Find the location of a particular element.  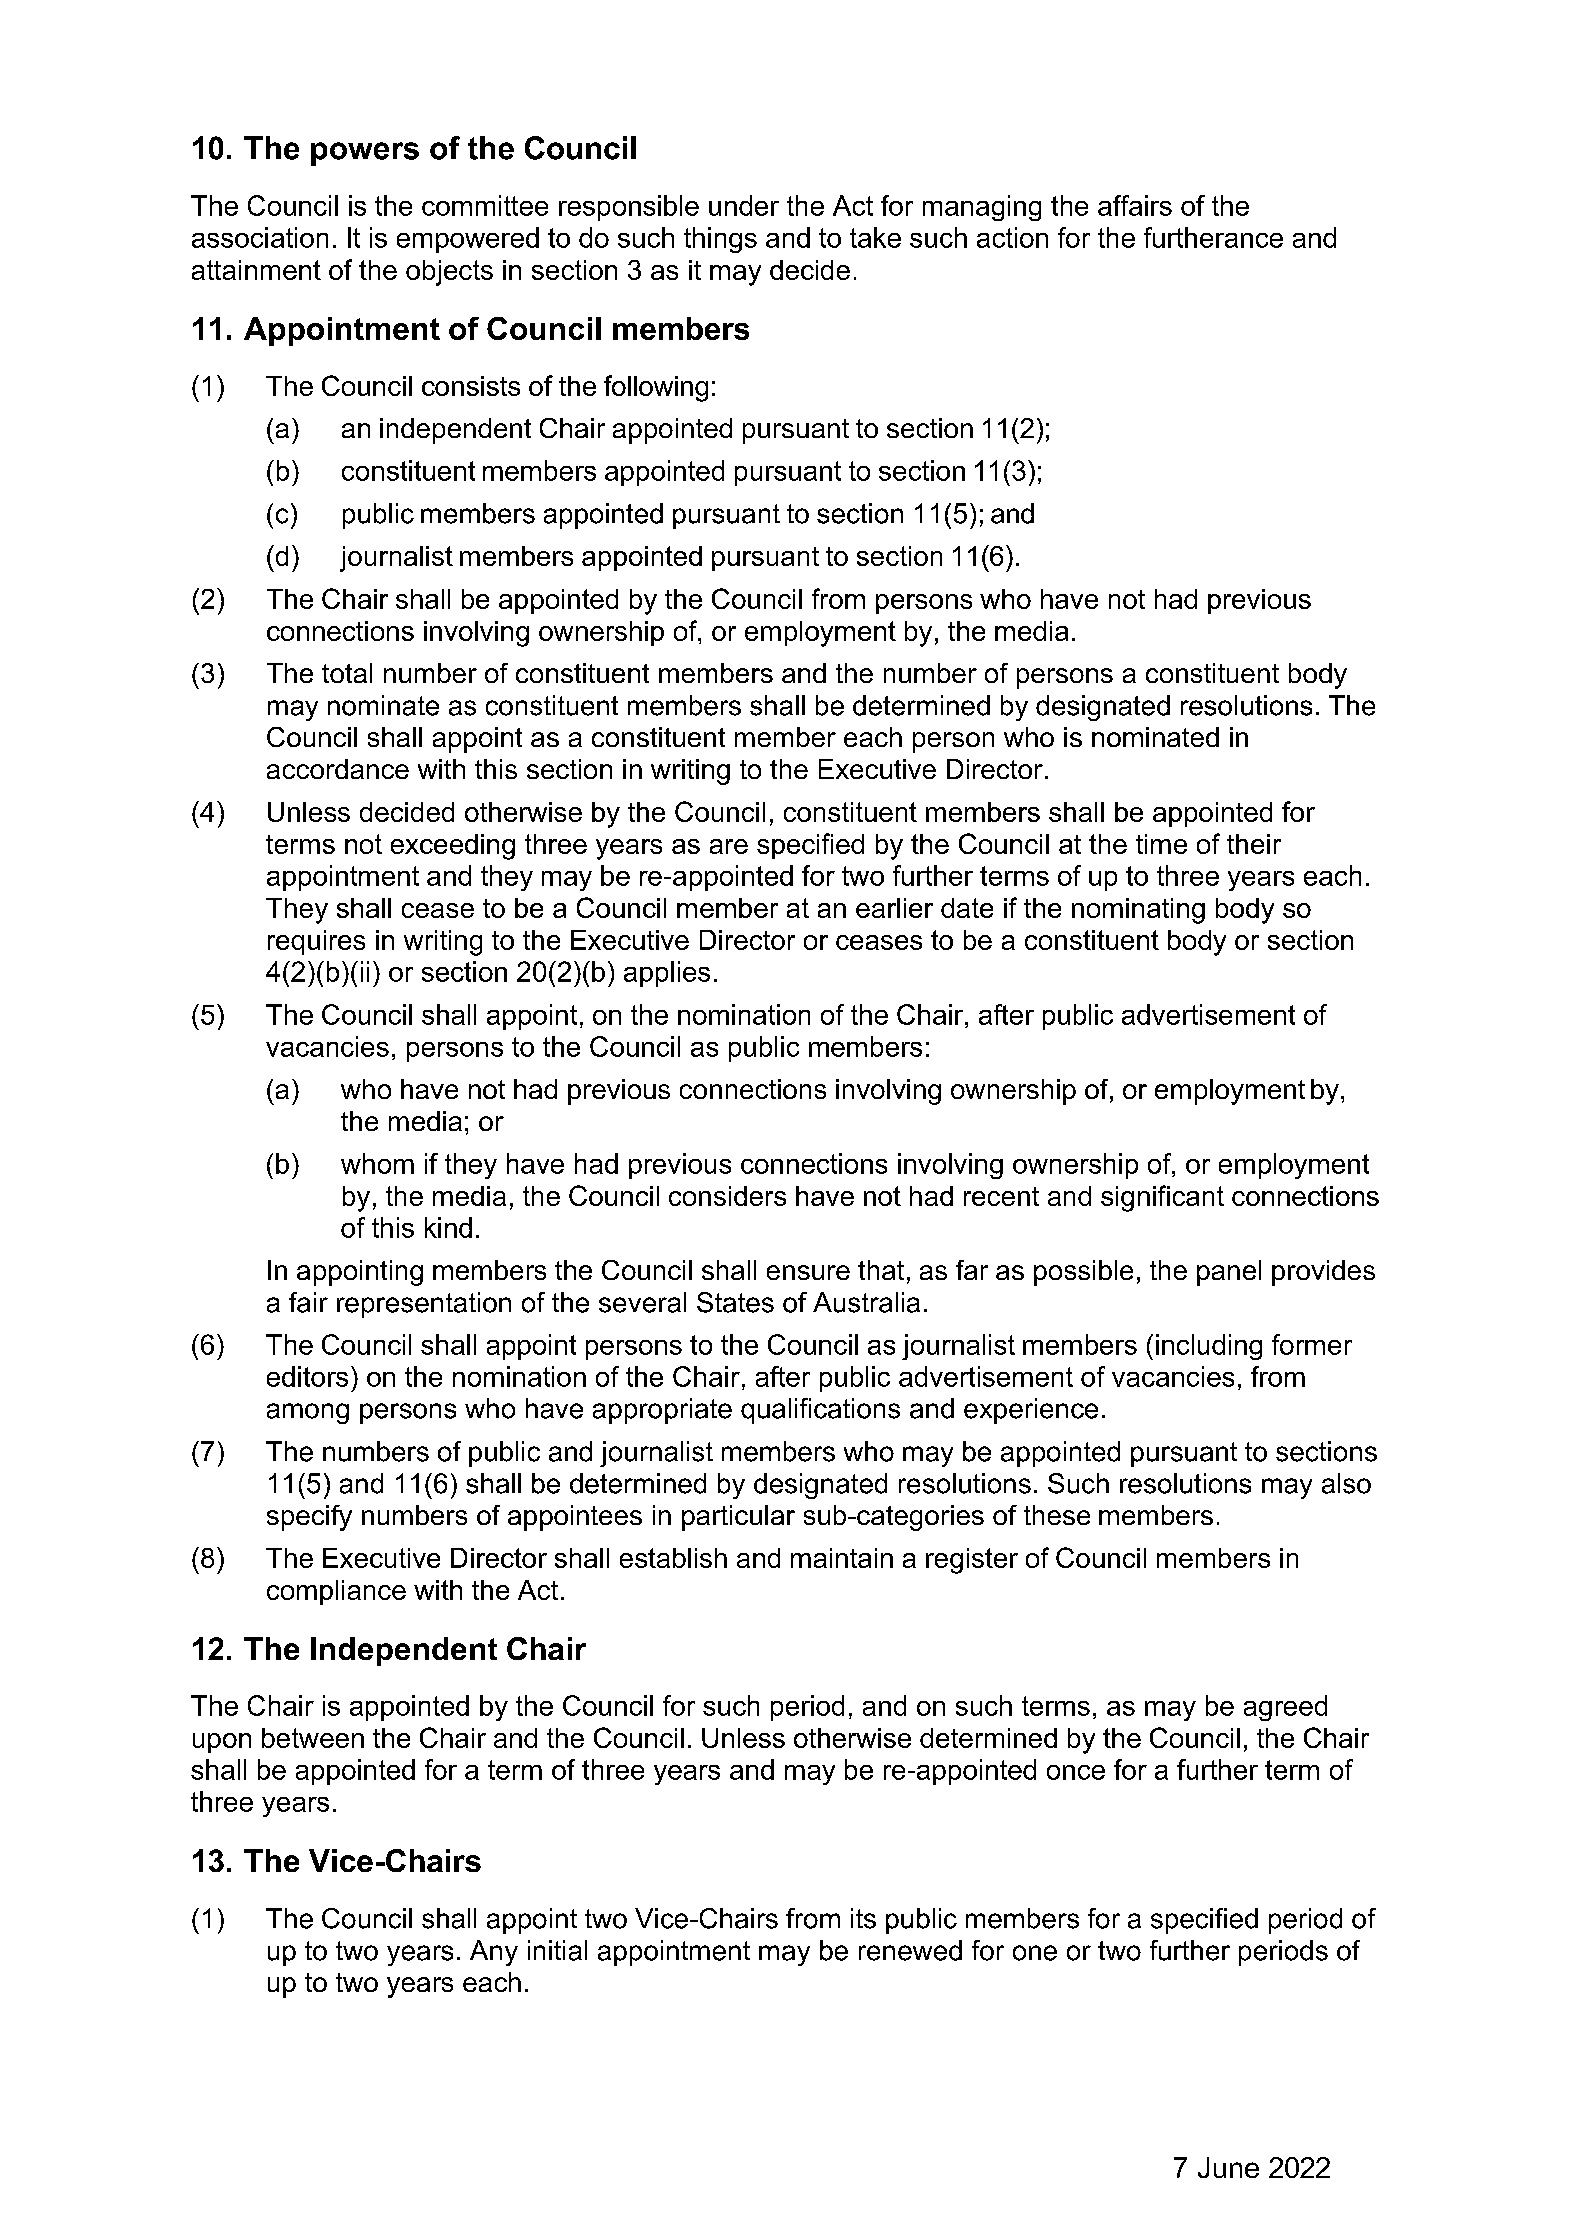

under is located at coordinates (744, 205).
